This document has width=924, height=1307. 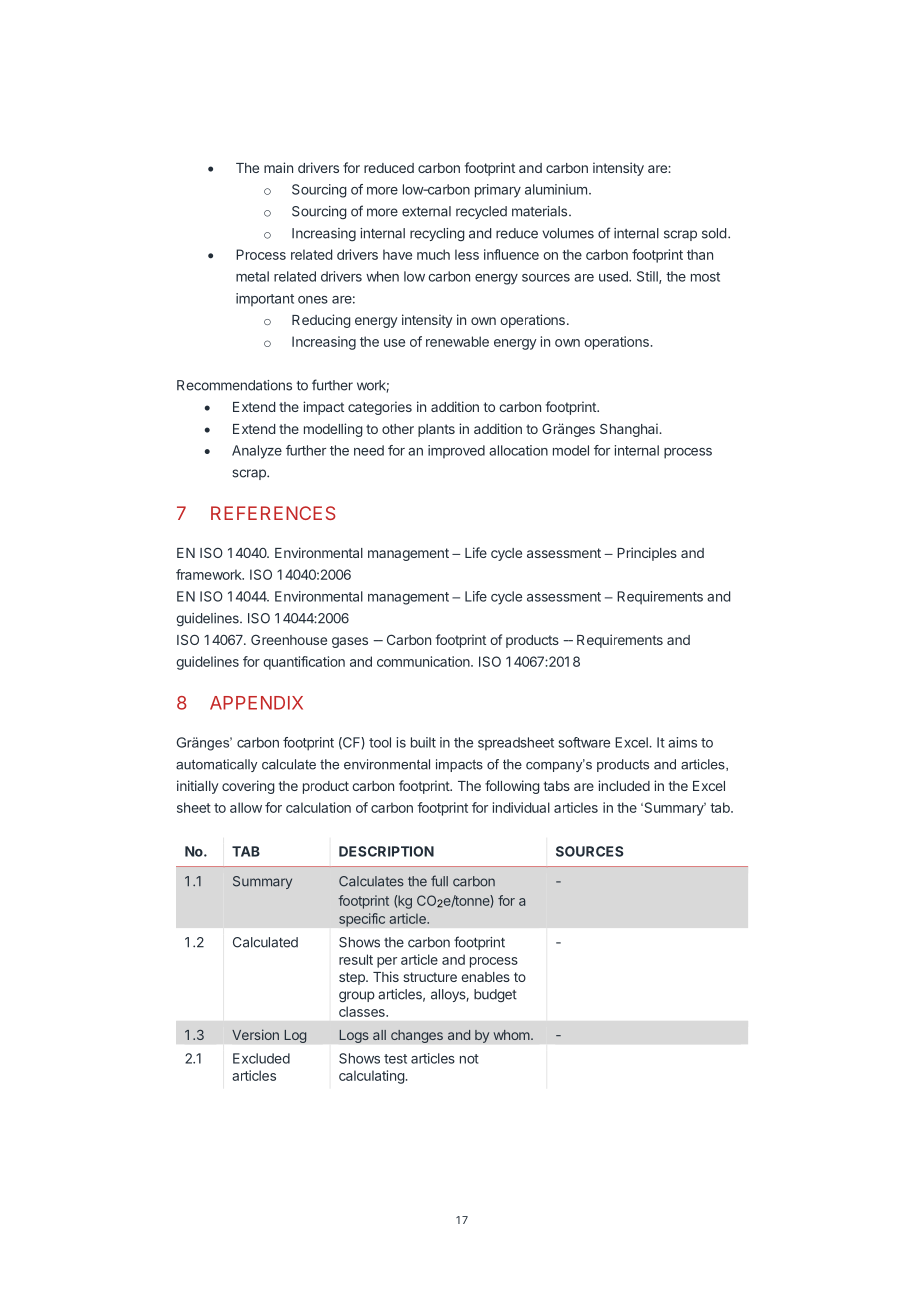 What do you see at coordinates (426, 211) in the document?
I see `external` at bounding box center [426, 211].
